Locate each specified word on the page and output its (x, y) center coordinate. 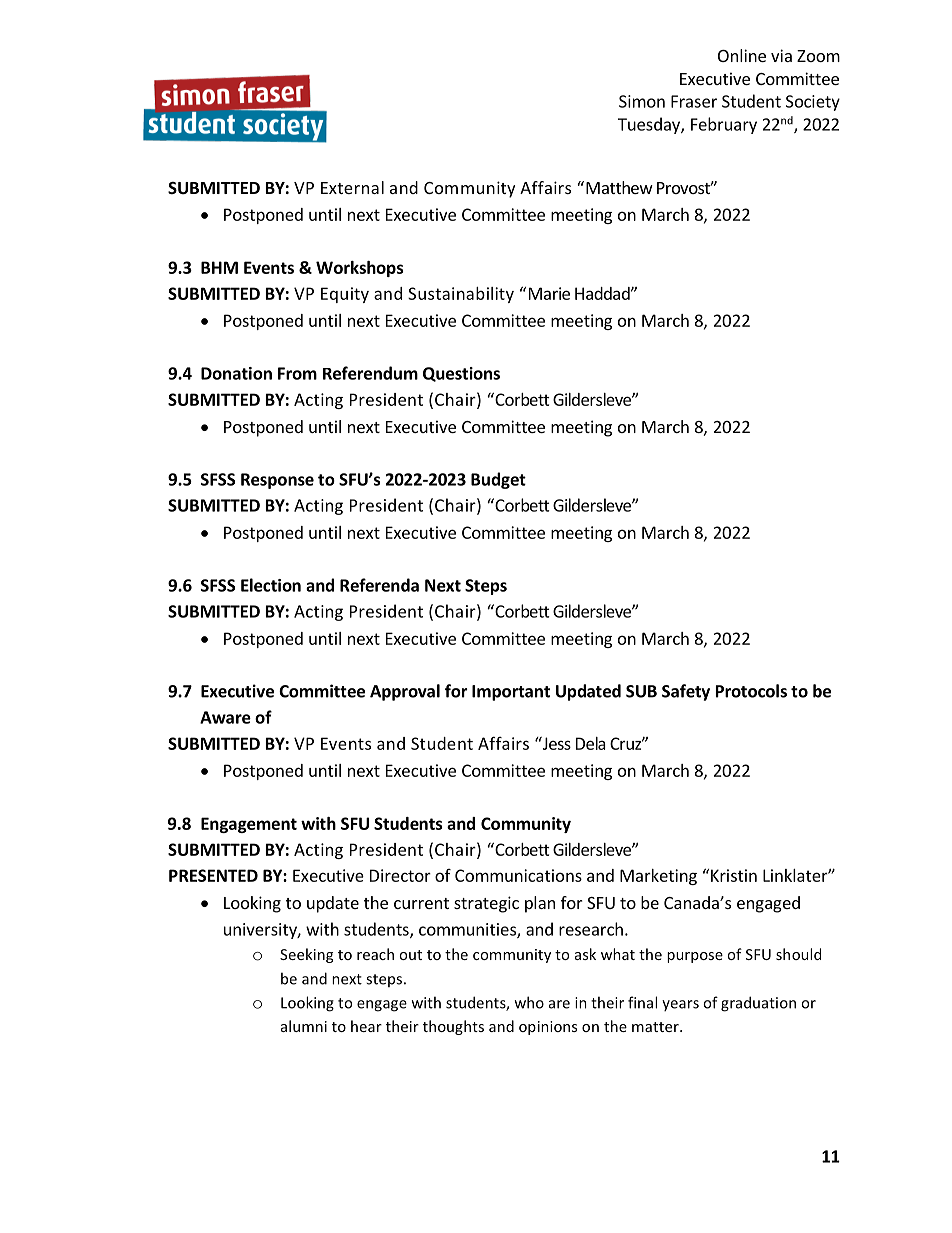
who (529, 1002)
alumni (304, 1026)
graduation (758, 1004)
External (352, 187)
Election (271, 585)
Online (742, 55)
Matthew (619, 187)
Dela (591, 743)
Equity (345, 295)
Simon (642, 101)
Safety (686, 692)
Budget (498, 480)
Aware (225, 717)
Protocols (751, 691)
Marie (549, 293)
